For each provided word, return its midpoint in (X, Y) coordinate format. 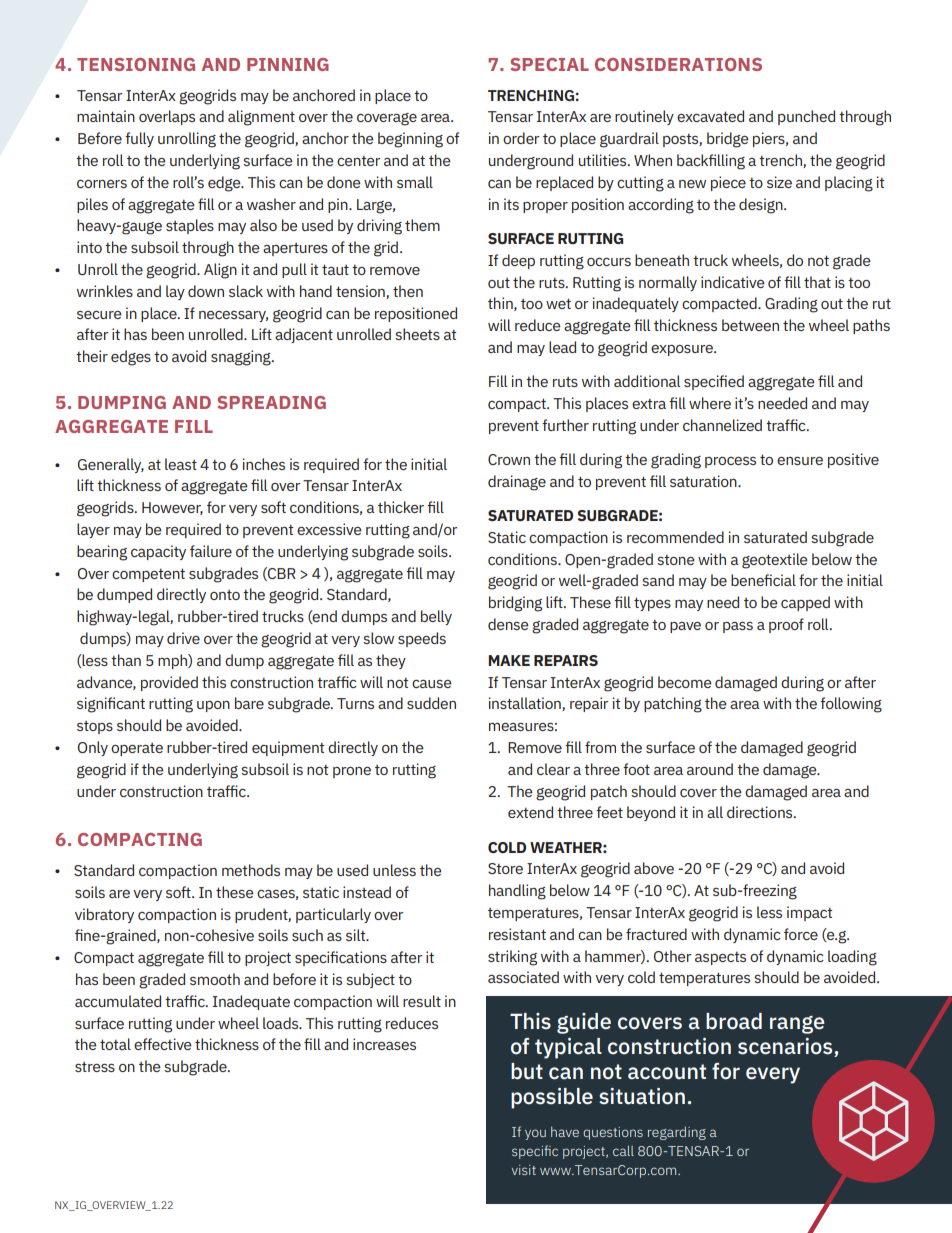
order (521, 138)
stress (95, 1067)
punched (806, 117)
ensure (800, 461)
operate (137, 749)
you (535, 1134)
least (181, 464)
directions (761, 812)
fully (139, 139)
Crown (509, 459)
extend (530, 812)
